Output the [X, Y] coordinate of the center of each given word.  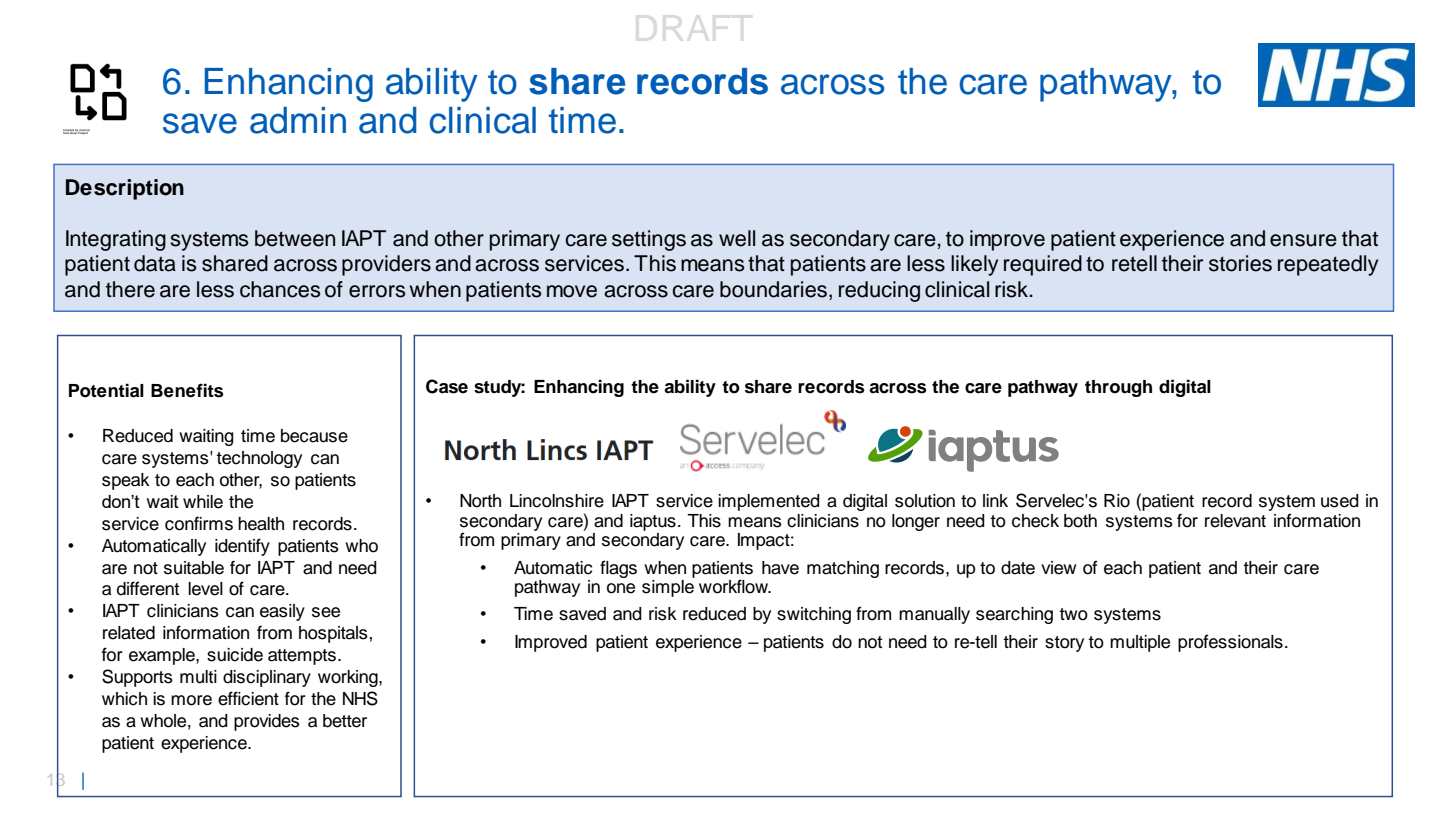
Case [447, 386]
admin [298, 120]
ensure [1303, 240]
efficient [248, 698]
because [314, 436]
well [737, 238]
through [1118, 388]
